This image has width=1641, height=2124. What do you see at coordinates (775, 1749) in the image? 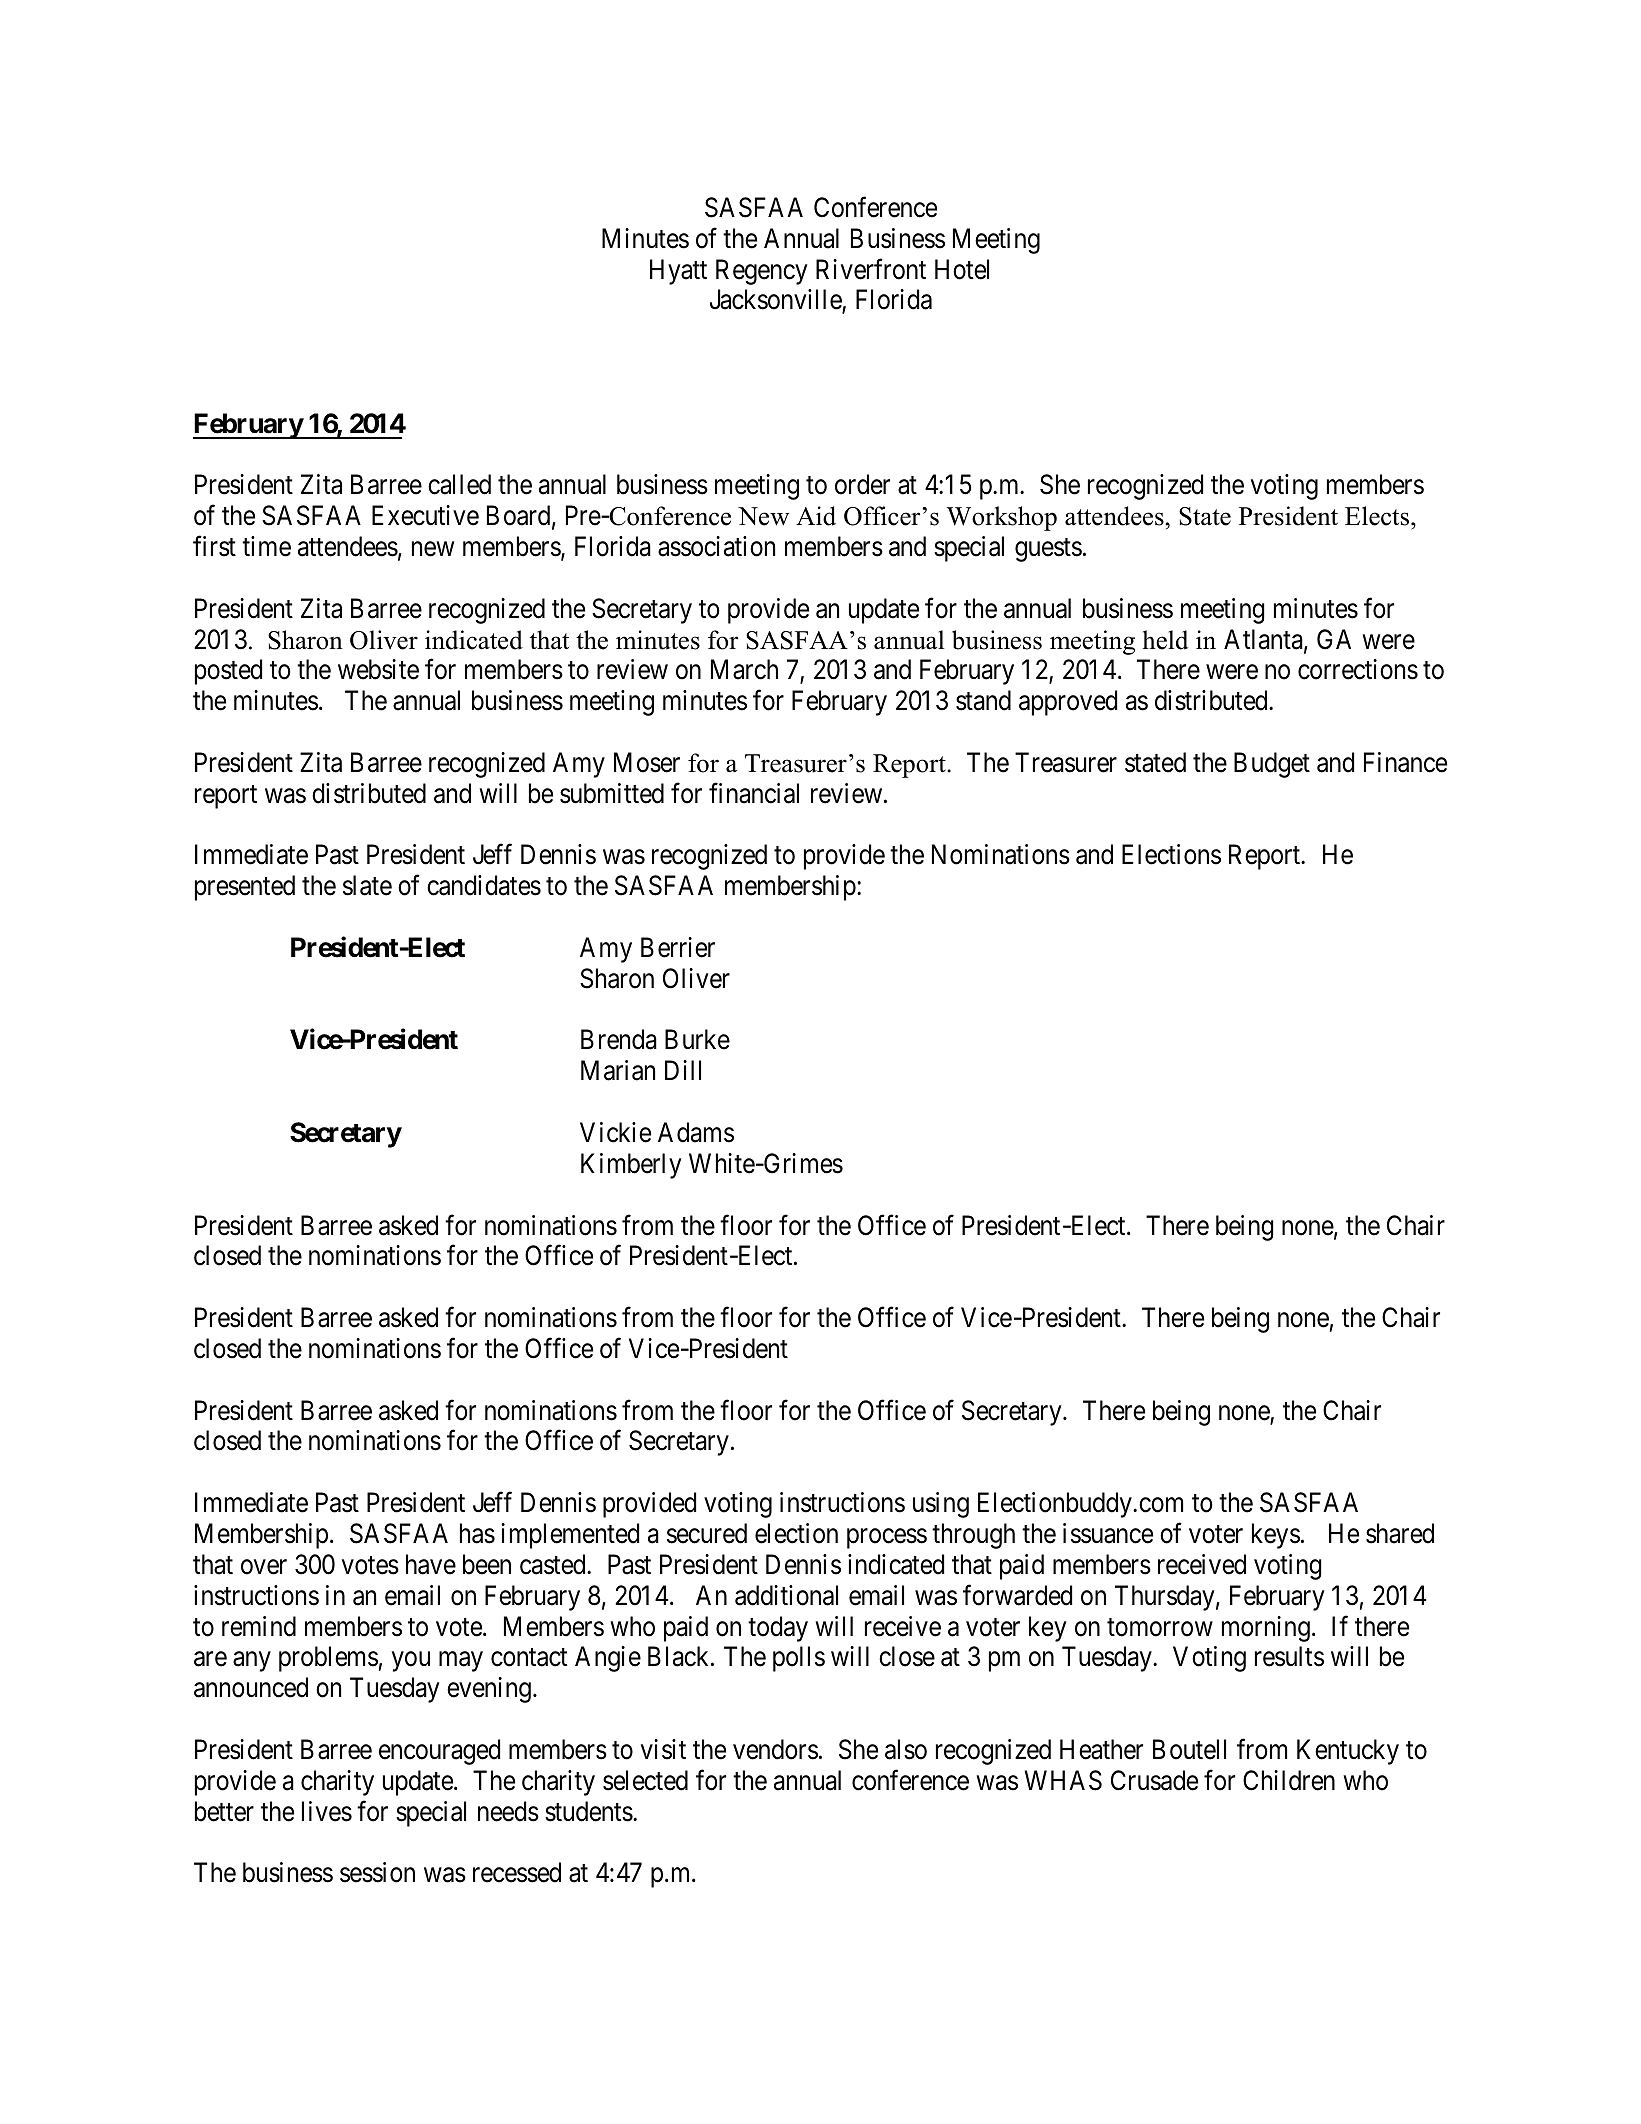
I see `vendors` at bounding box center [775, 1749].
